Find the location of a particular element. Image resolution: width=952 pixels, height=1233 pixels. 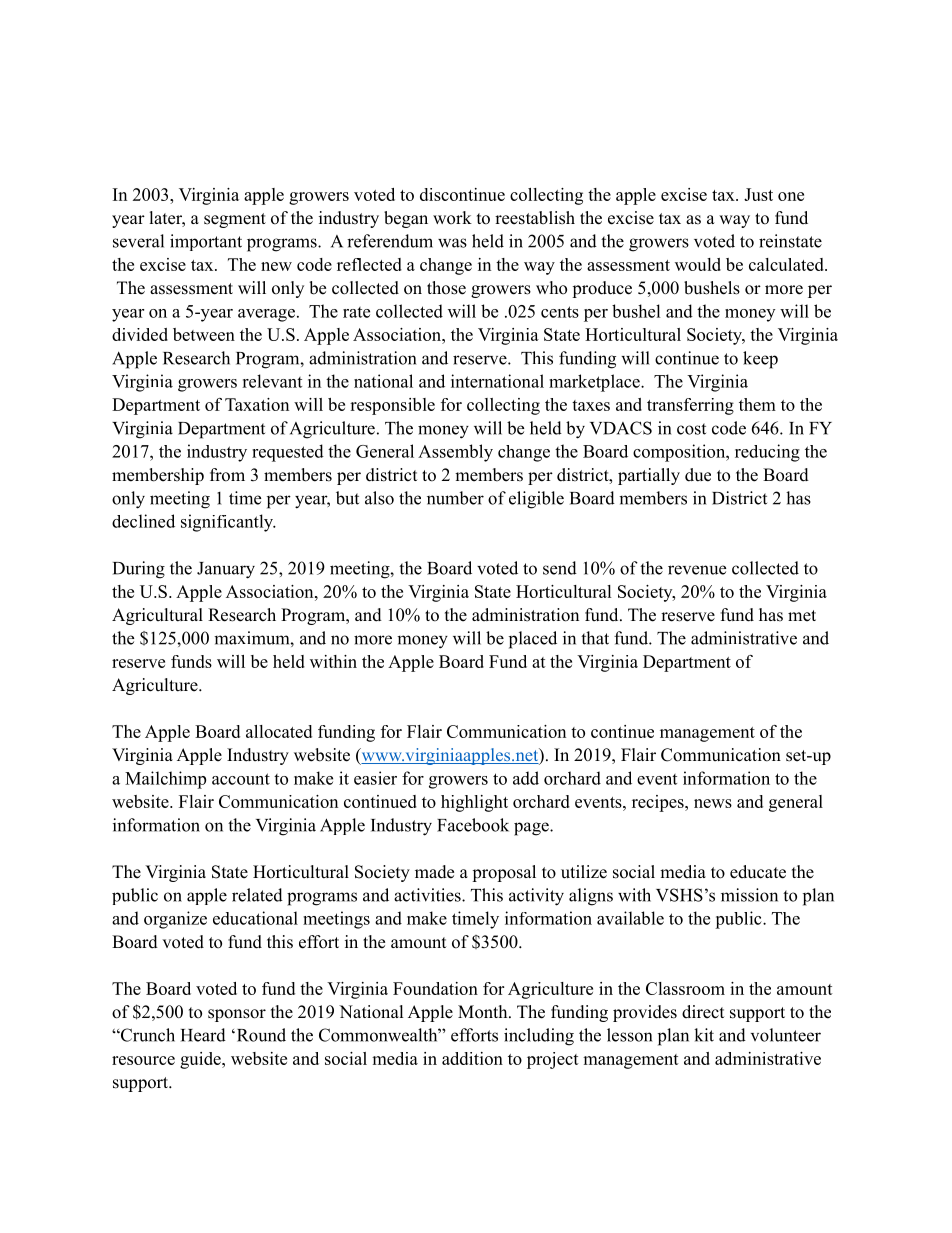

addition is located at coordinates (472, 1058).
